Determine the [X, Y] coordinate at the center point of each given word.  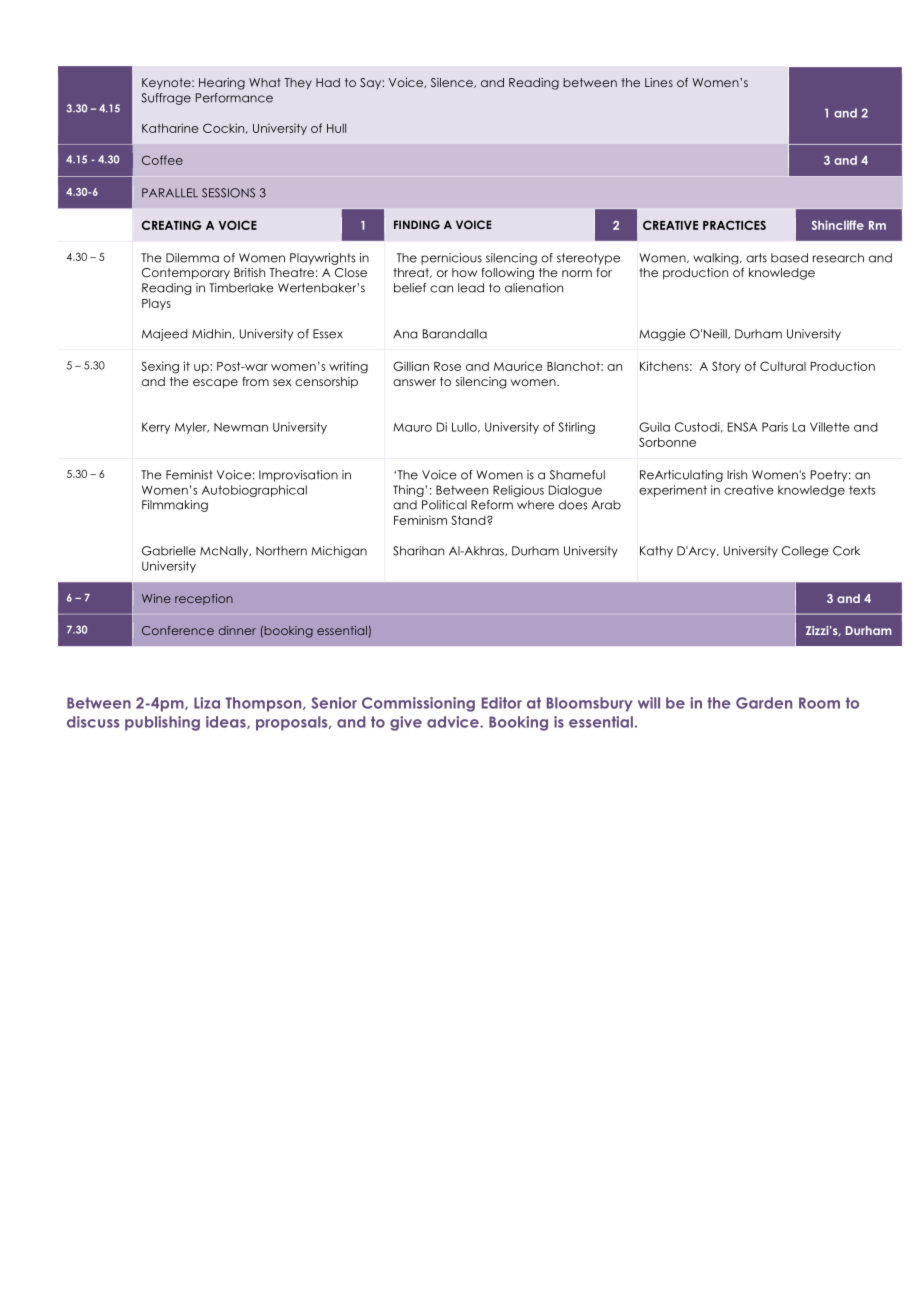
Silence [453, 83]
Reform [492, 505]
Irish [737, 475]
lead [471, 288]
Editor [502, 703]
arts [756, 258]
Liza [207, 703]
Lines [659, 82]
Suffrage [166, 99]
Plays [156, 304]
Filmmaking [175, 506]
